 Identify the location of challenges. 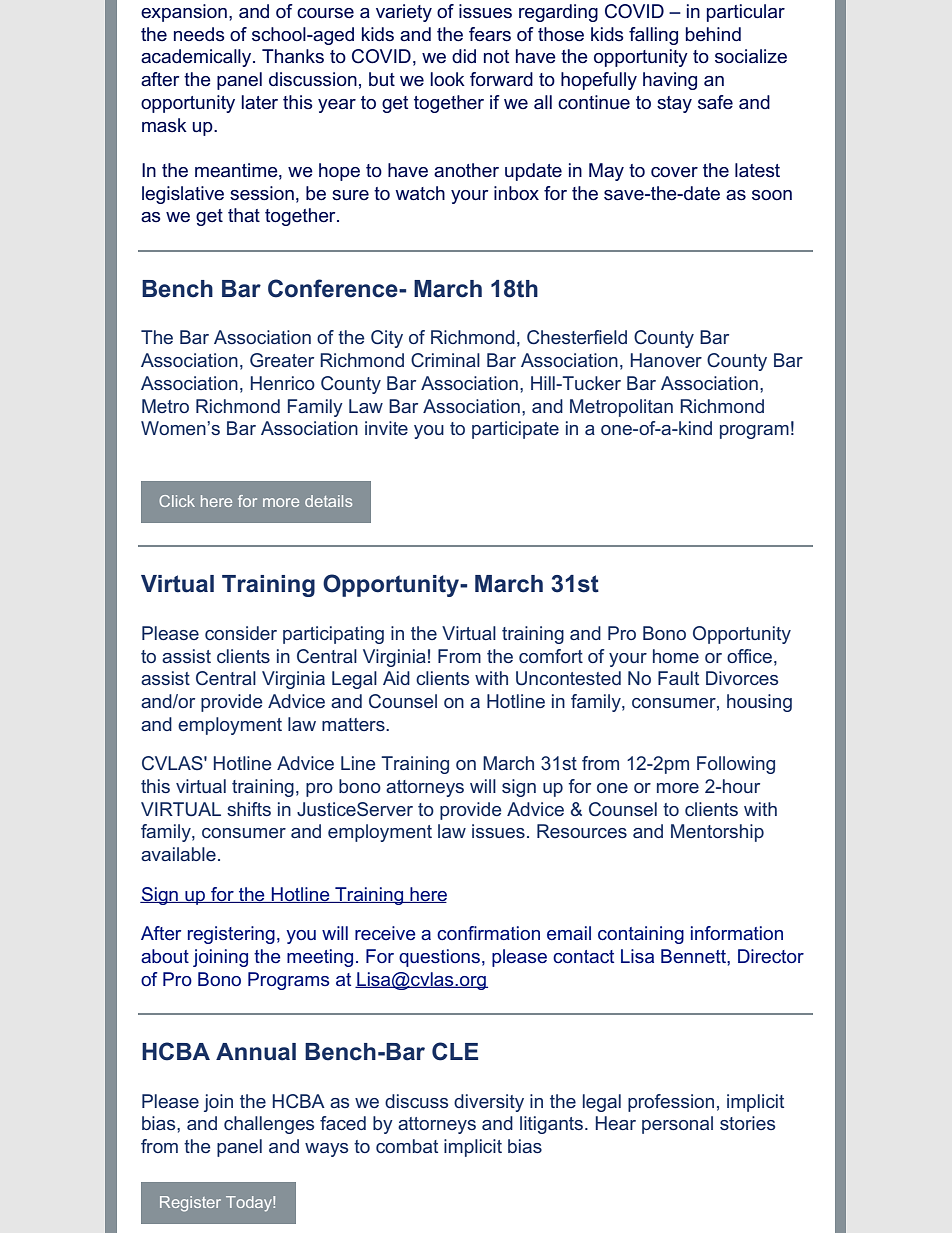
(269, 1125).
